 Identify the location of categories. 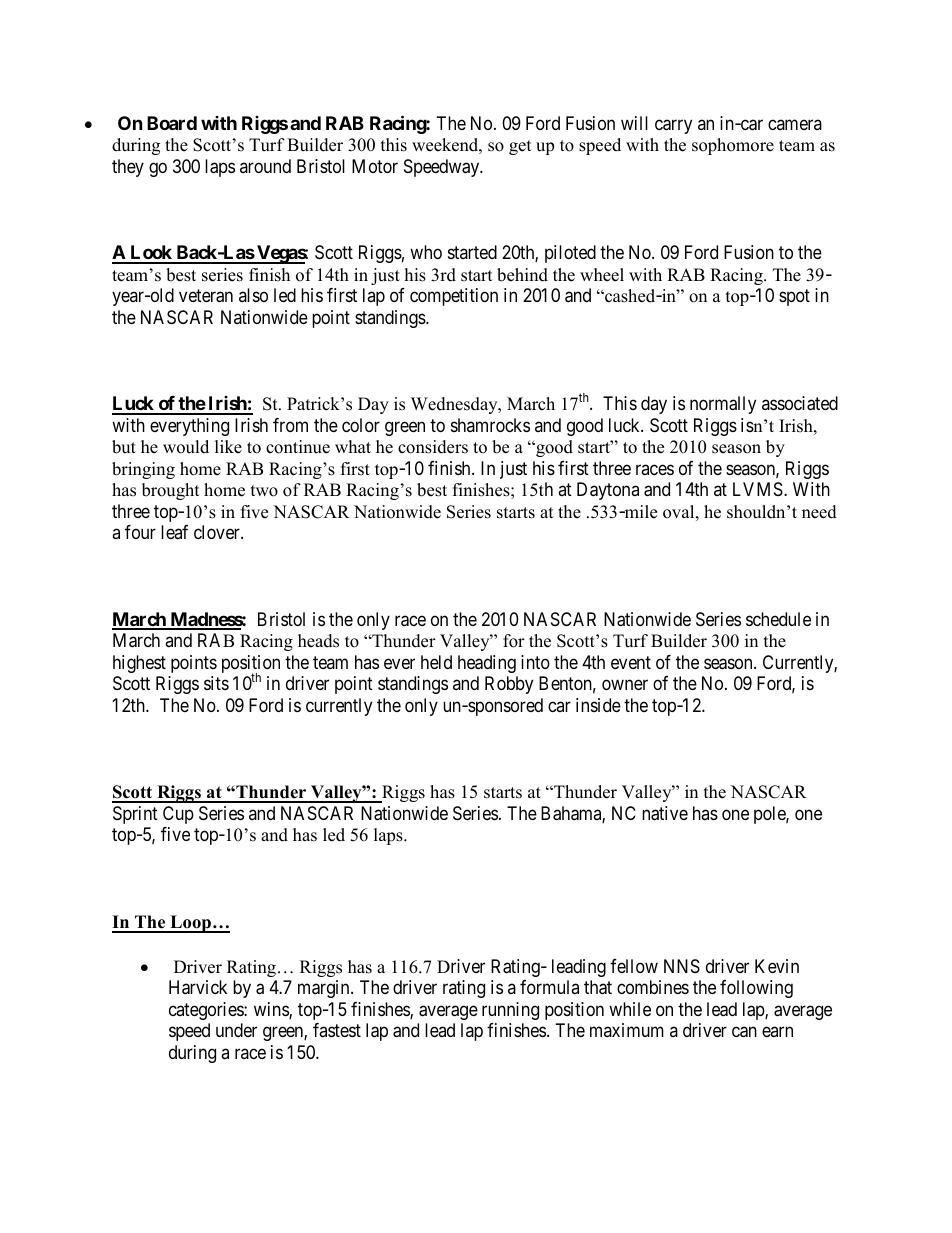
(207, 1011).
